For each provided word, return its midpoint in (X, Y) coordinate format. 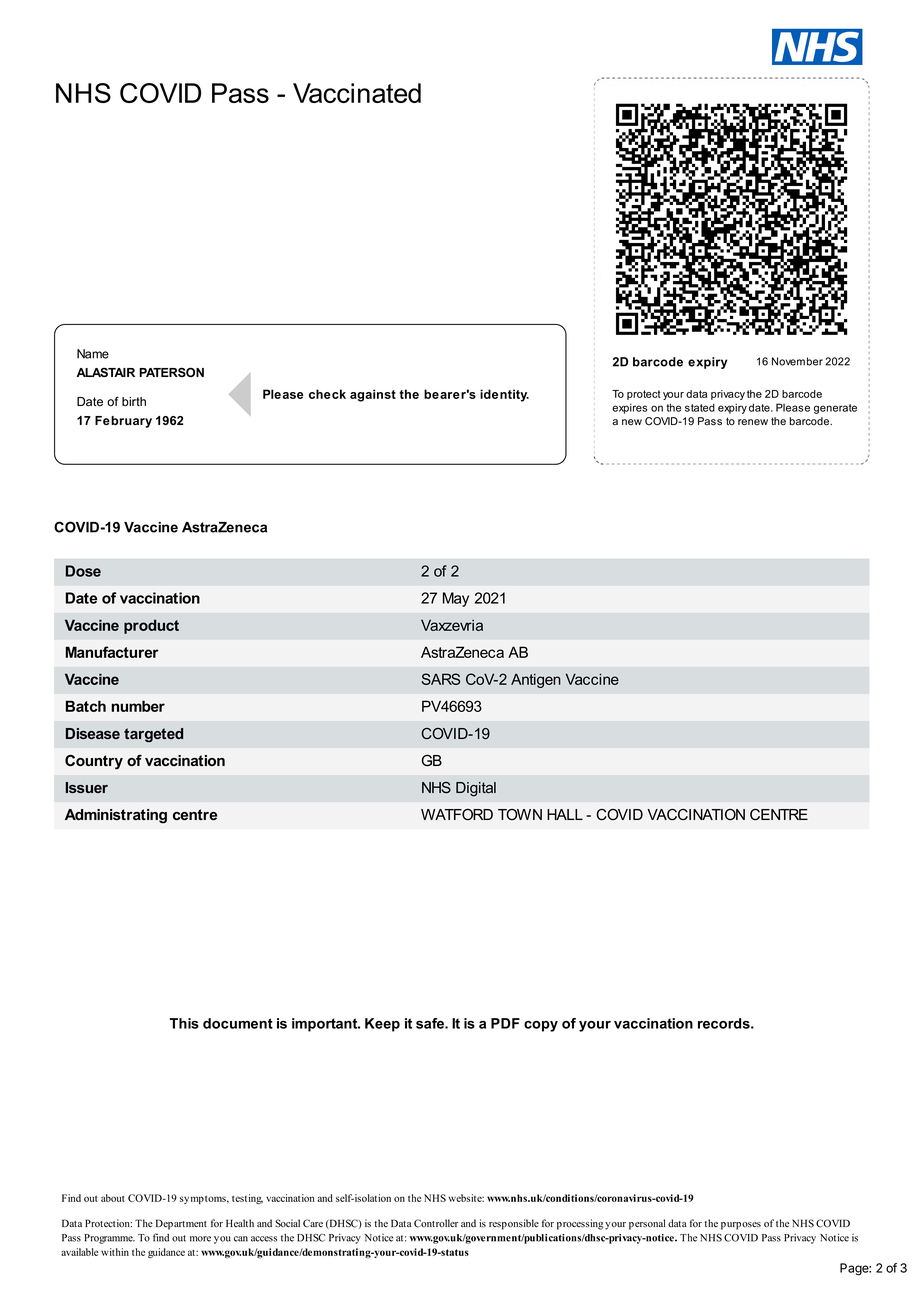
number (138, 706)
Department (181, 1224)
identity (504, 395)
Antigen (536, 680)
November (797, 361)
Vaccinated (357, 93)
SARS (440, 679)
